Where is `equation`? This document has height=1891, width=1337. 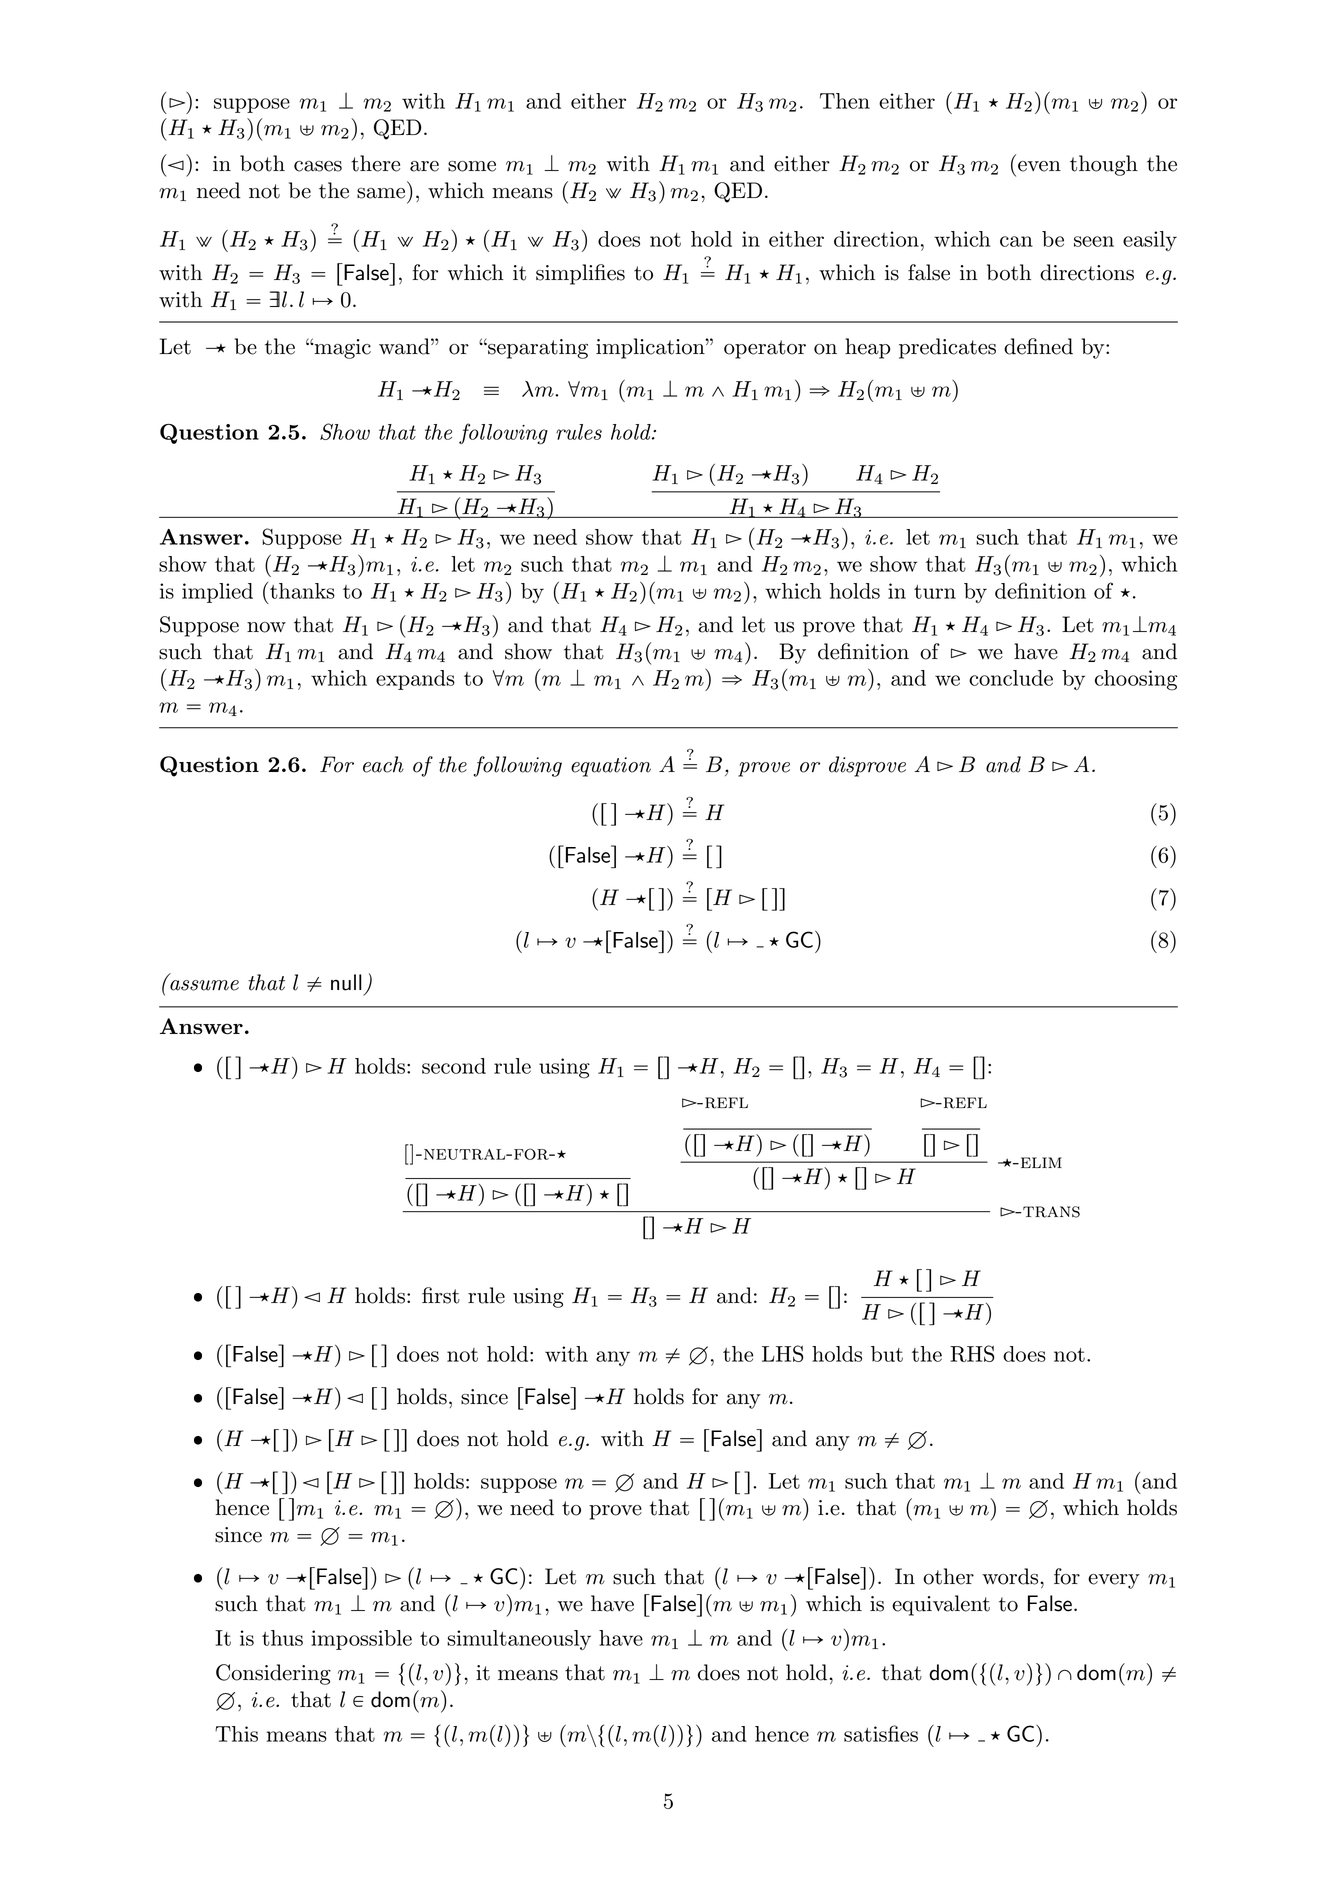
equation is located at coordinates (611, 767).
